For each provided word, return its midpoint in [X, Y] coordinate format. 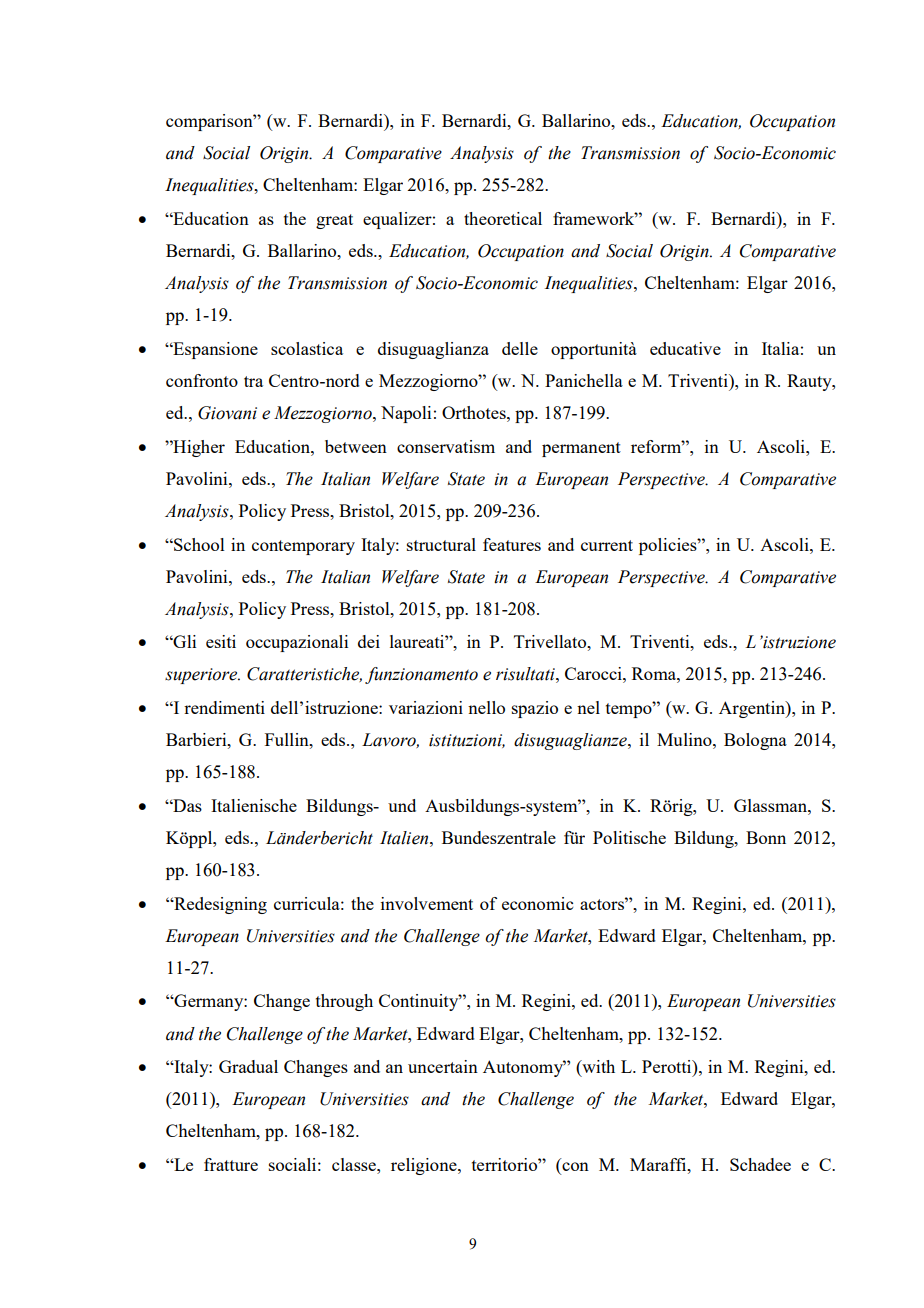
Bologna [755, 741]
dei [369, 641]
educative [685, 348]
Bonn [766, 837]
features [512, 544]
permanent [581, 449]
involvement [427, 903]
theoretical [503, 218]
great [334, 221]
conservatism [446, 446]
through [344, 1002]
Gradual [248, 1066]
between [356, 446]
